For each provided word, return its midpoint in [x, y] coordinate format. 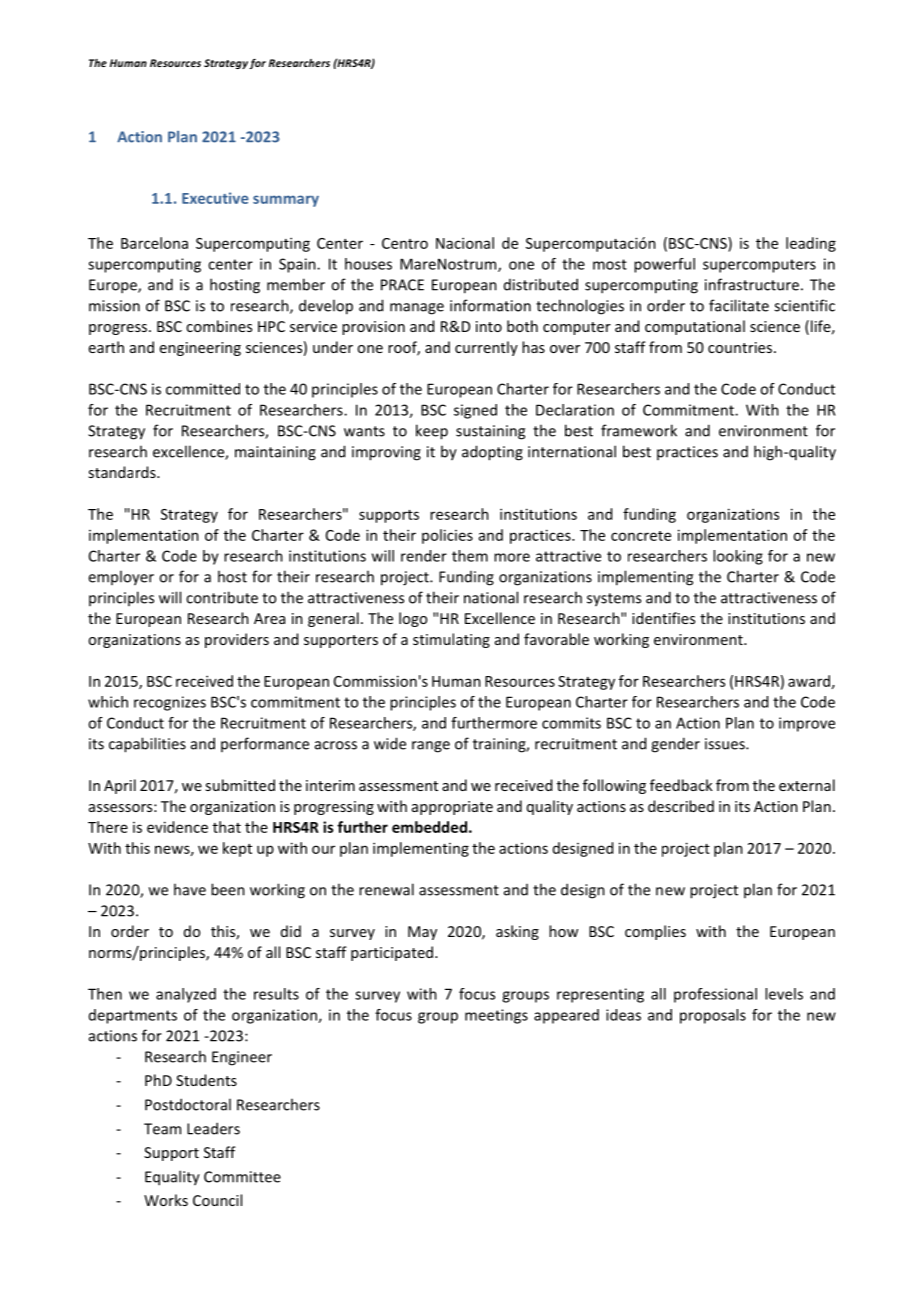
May [422, 933]
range [431, 747]
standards [123, 472]
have [190, 889]
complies [655, 932]
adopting [492, 453]
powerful [664, 265]
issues [726, 744]
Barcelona [154, 243]
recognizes [170, 703]
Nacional [465, 243]
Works [166, 1200]
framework [639, 430]
